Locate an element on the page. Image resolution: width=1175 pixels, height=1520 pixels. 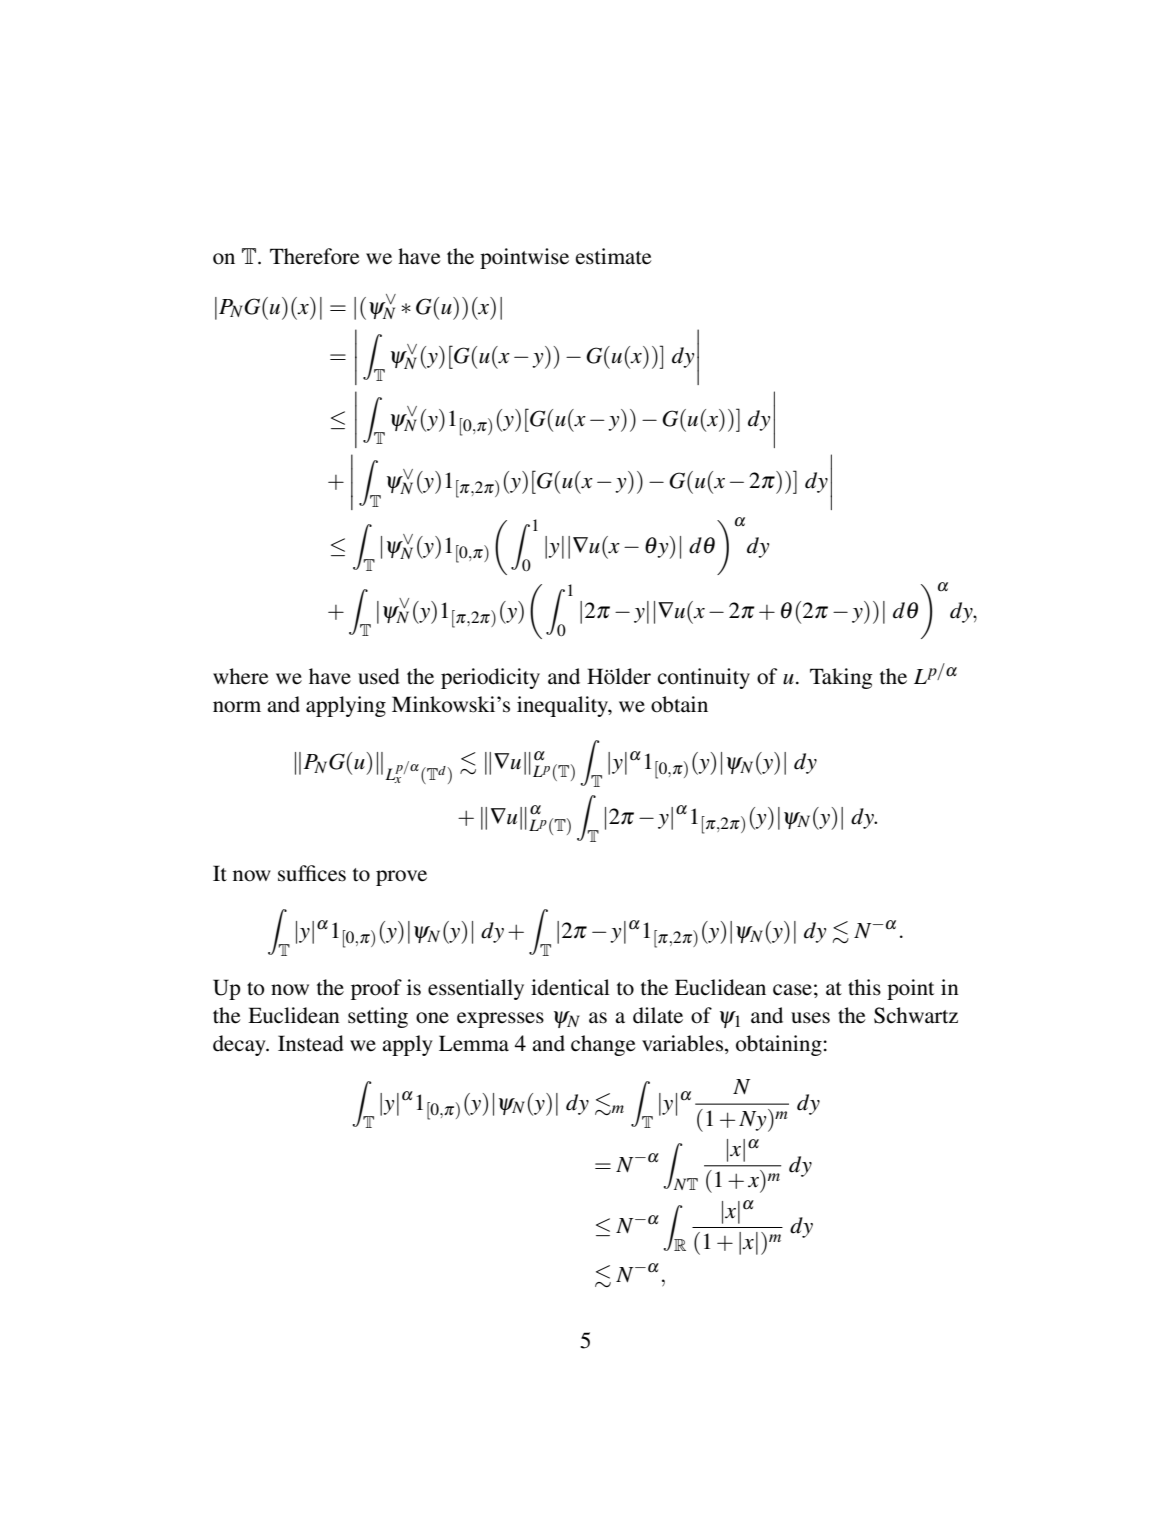
periodicity is located at coordinates (490, 678).
